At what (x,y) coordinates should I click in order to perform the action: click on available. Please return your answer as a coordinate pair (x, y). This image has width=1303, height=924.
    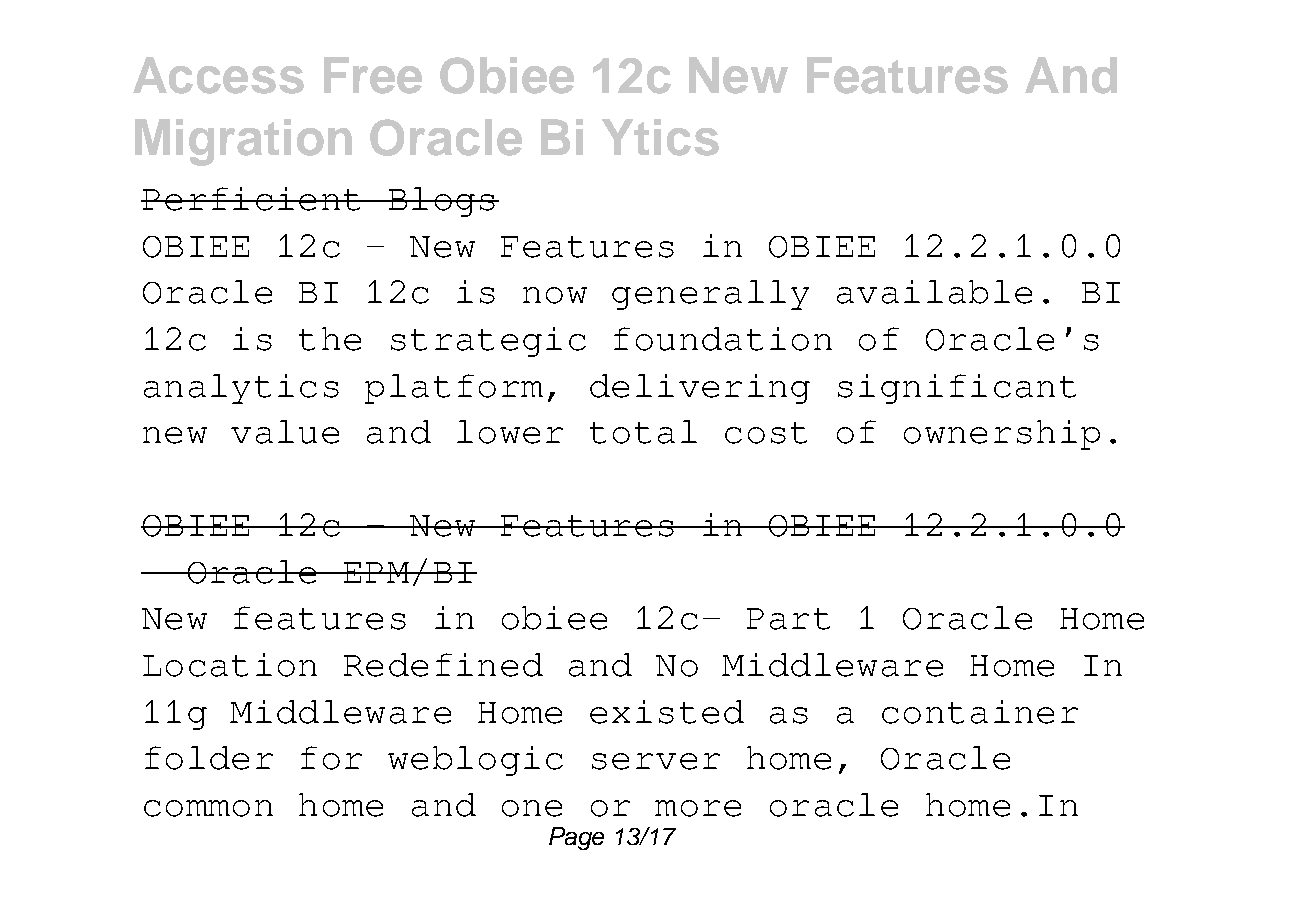
    Looking at the image, I should click on (934, 292).
